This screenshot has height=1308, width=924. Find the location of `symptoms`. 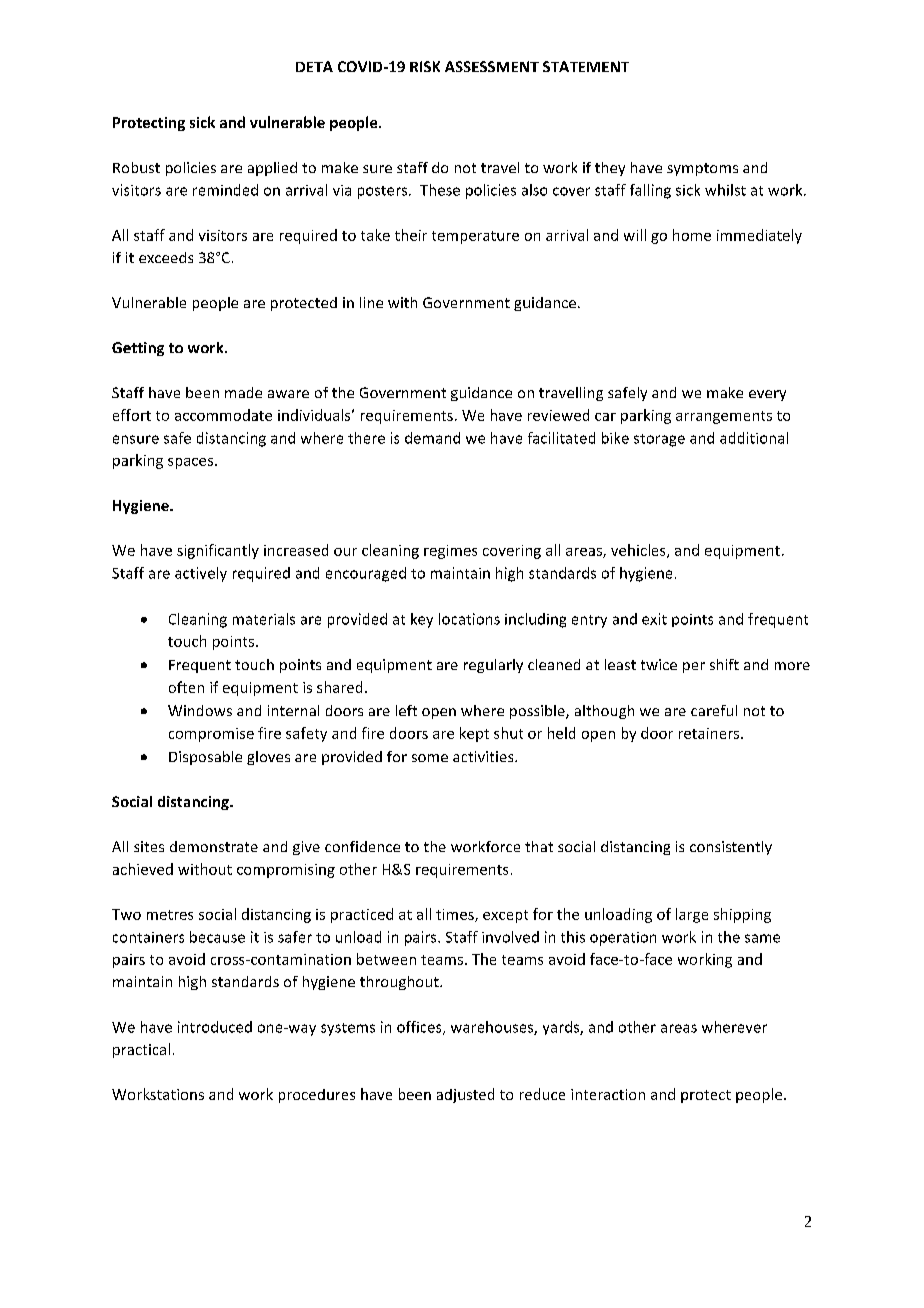

symptoms is located at coordinates (702, 169).
